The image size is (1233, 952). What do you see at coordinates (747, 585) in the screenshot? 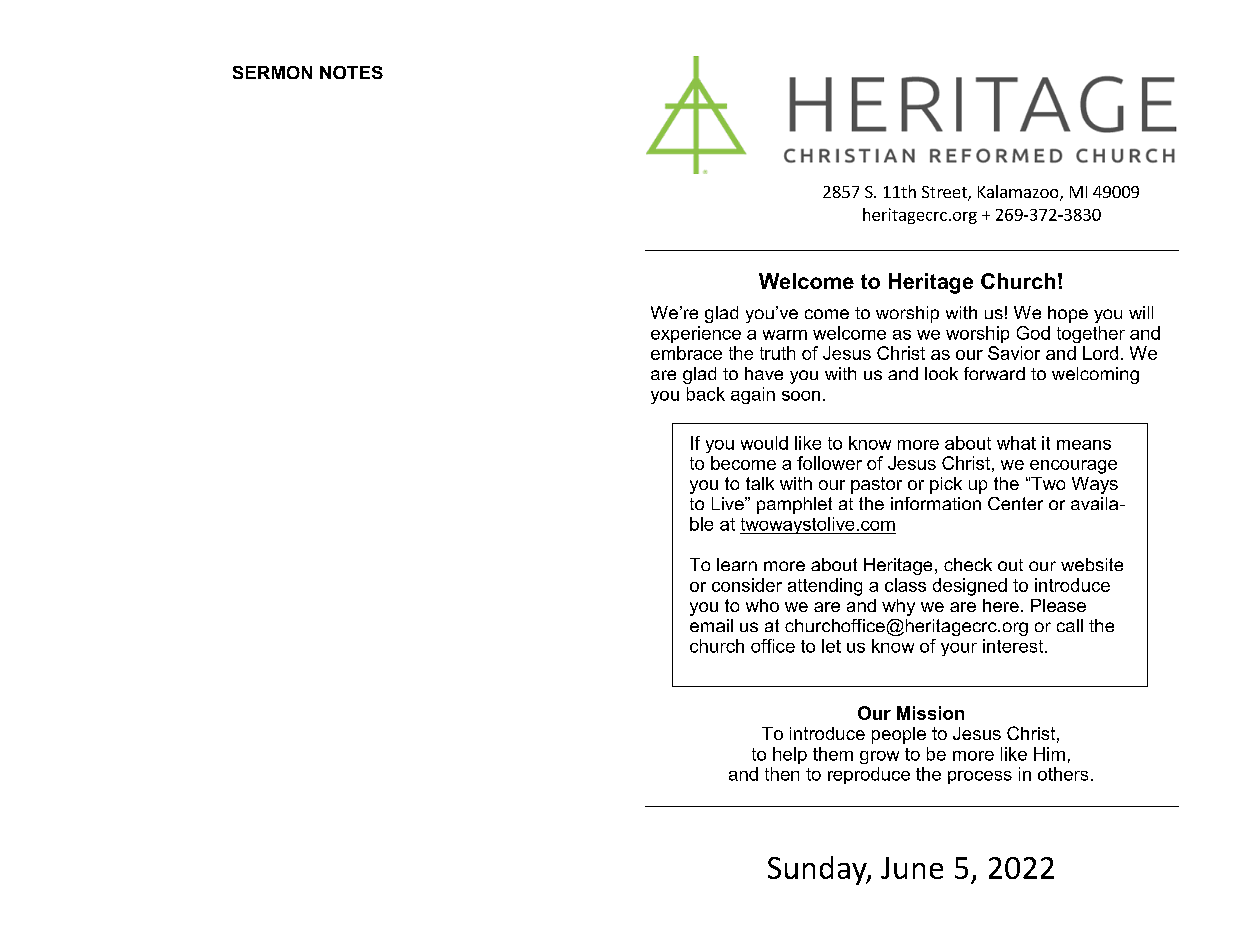
I see `consider` at bounding box center [747, 585].
